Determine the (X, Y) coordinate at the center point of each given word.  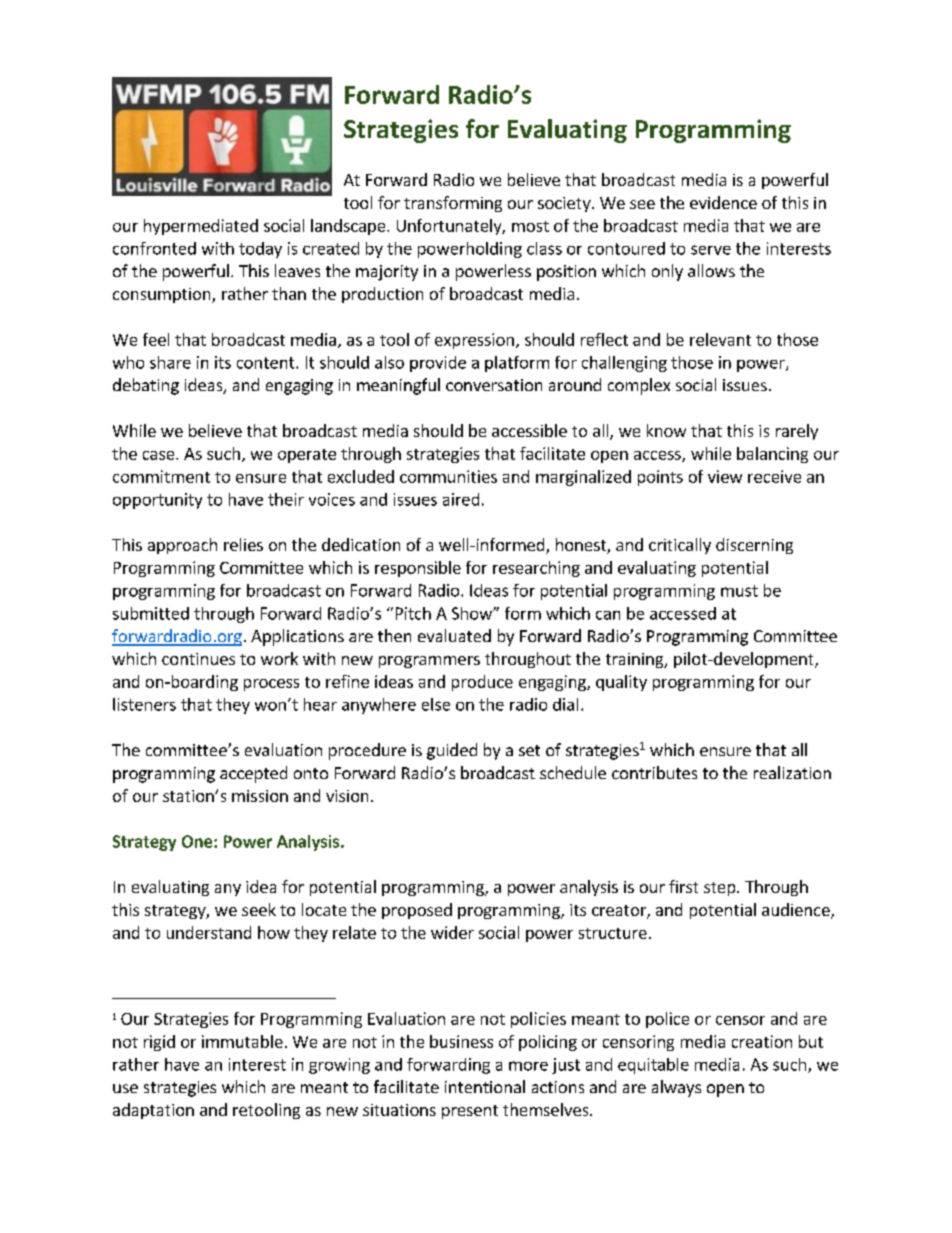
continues (198, 659)
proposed (417, 911)
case (160, 455)
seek (259, 909)
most (530, 226)
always (676, 1088)
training (636, 660)
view (725, 476)
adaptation (153, 1111)
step (721, 889)
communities (448, 476)
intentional (485, 1086)
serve (711, 250)
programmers (429, 662)
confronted (154, 248)
